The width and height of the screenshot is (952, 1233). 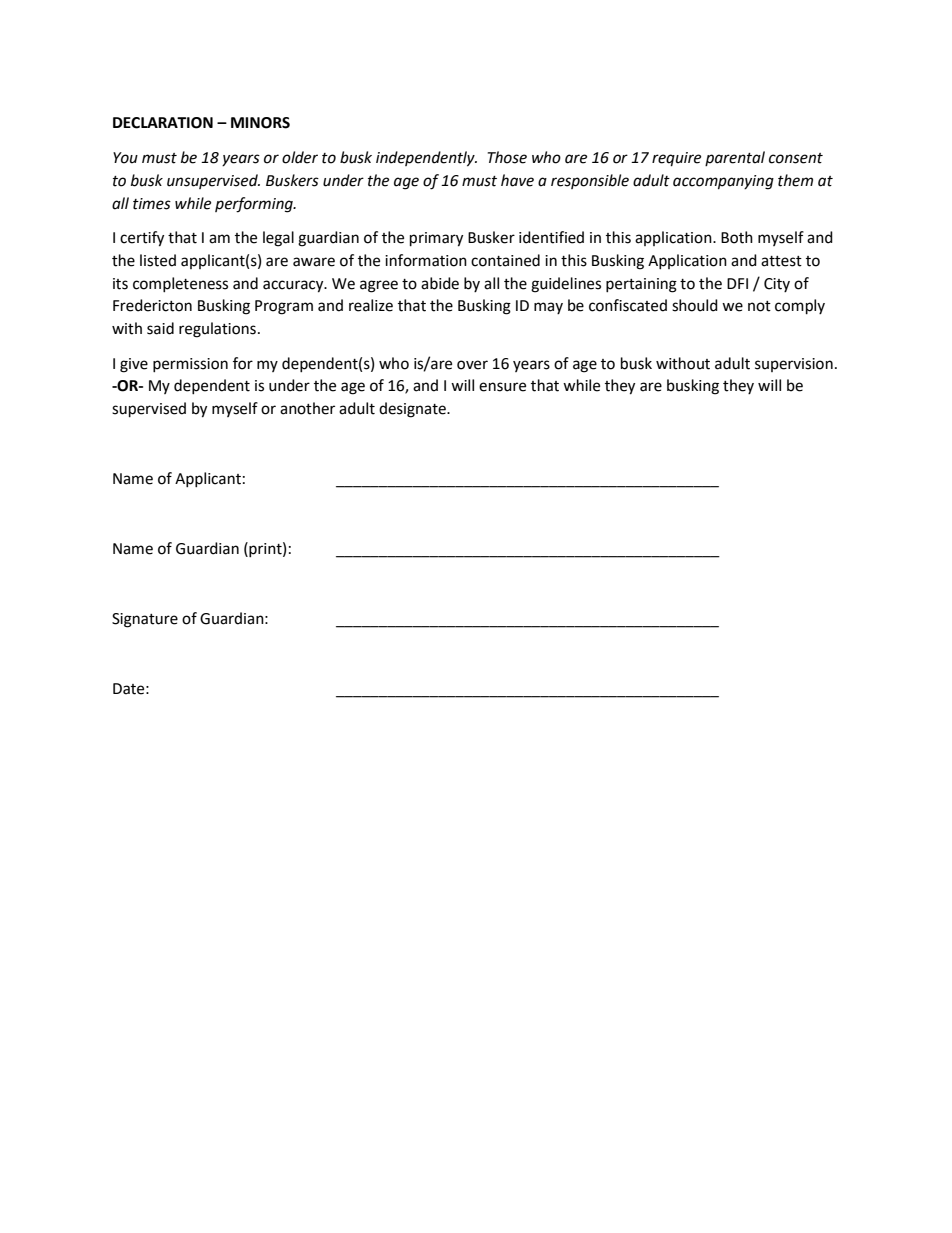 What do you see at coordinates (735, 158) in the screenshot?
I see `parental` at bounding box center [735, 158].
